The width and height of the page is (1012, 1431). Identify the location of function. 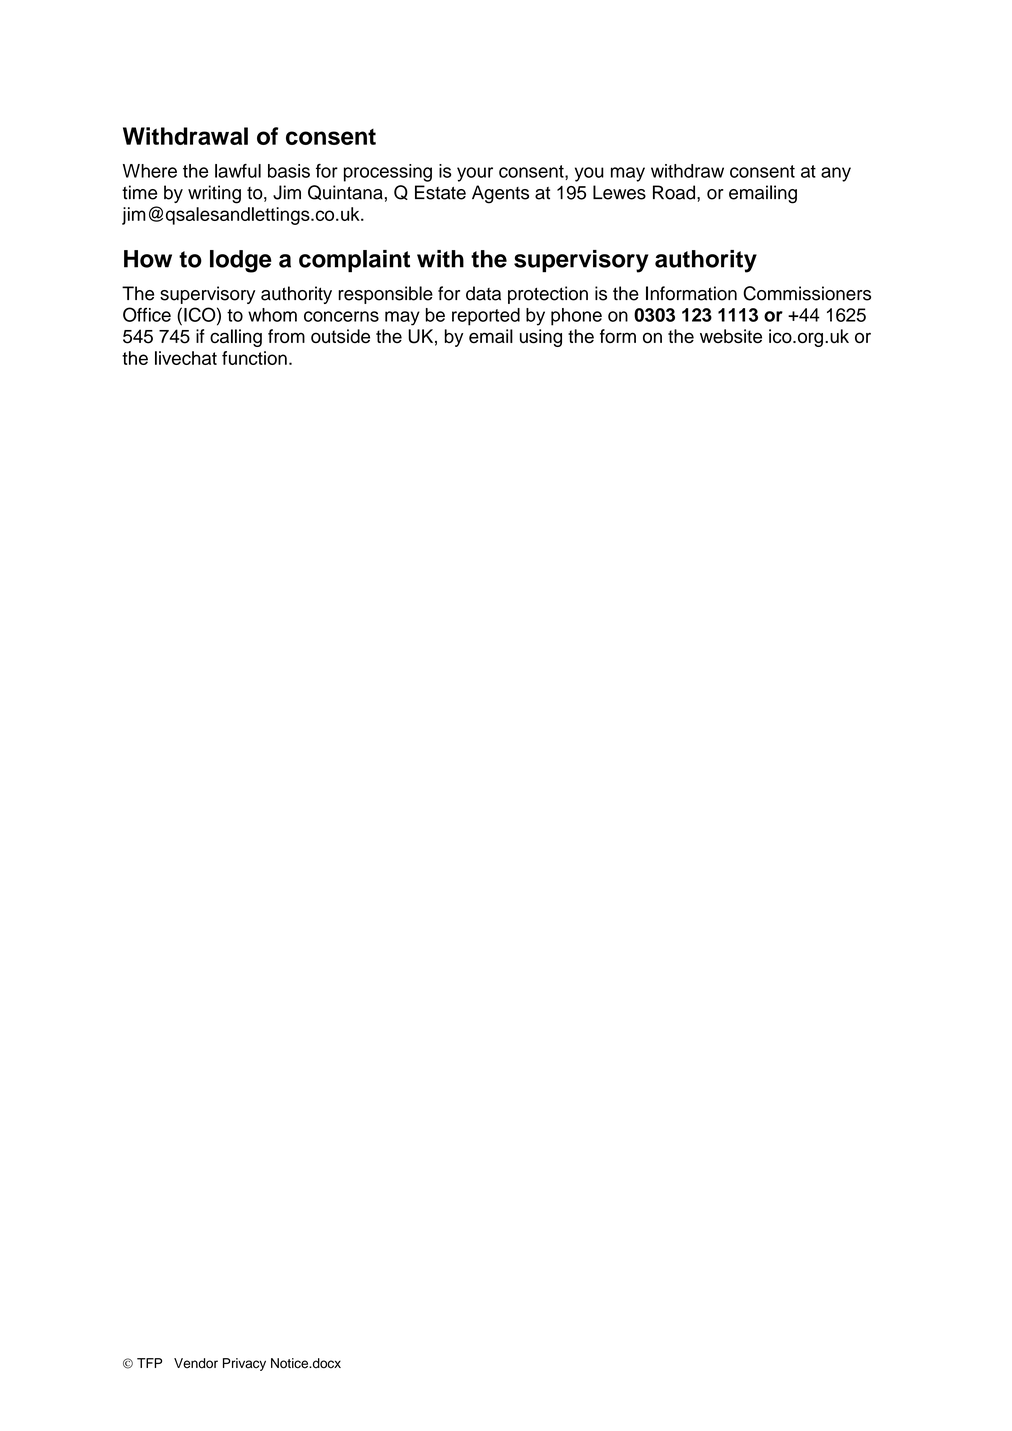
(254, 358).
